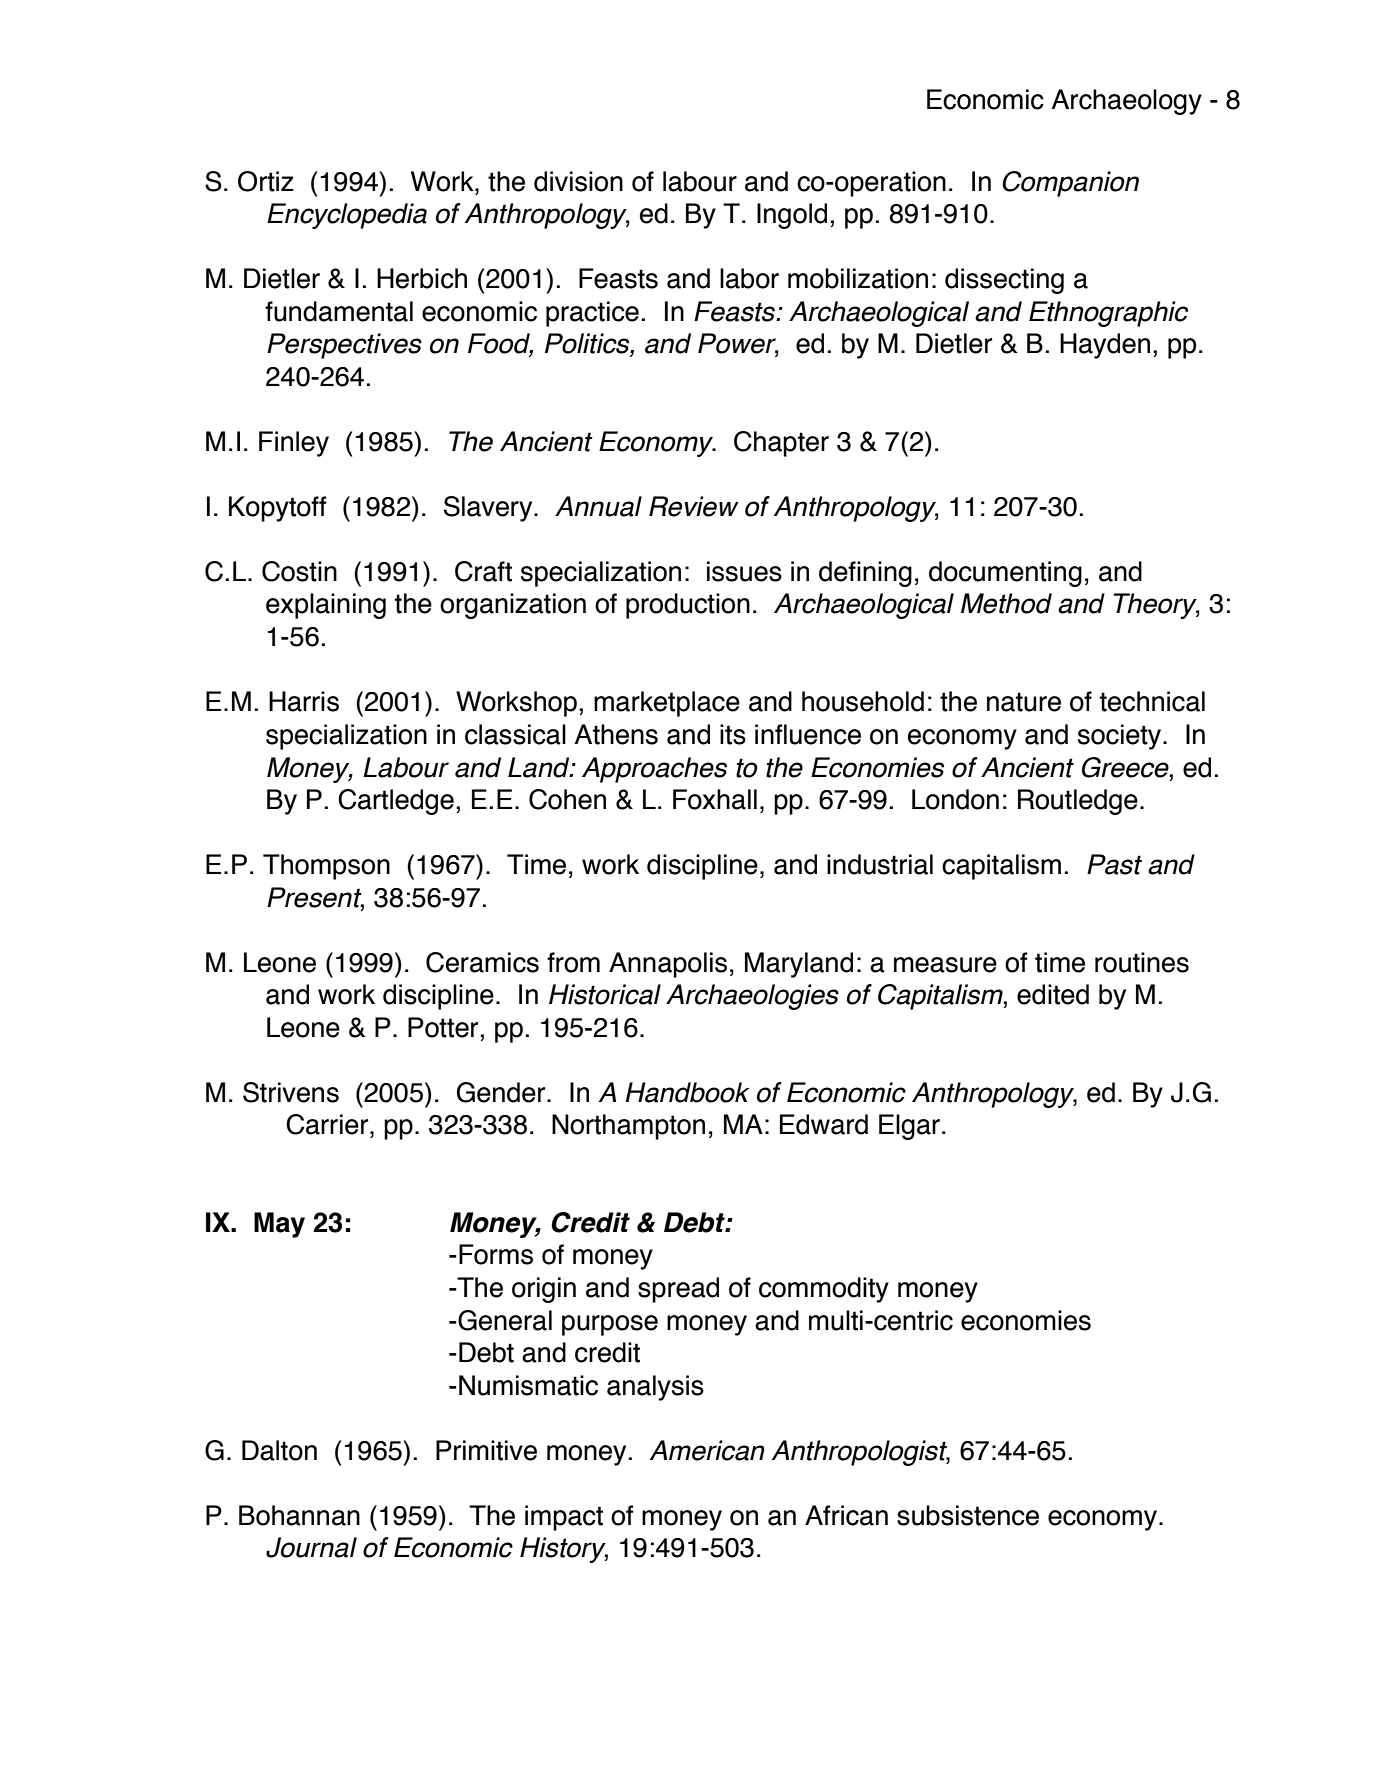 The image size is (1382, 1789). Describe the element at coordinates (792, 216) in the screenshot. I see `Ingold` at that location.
